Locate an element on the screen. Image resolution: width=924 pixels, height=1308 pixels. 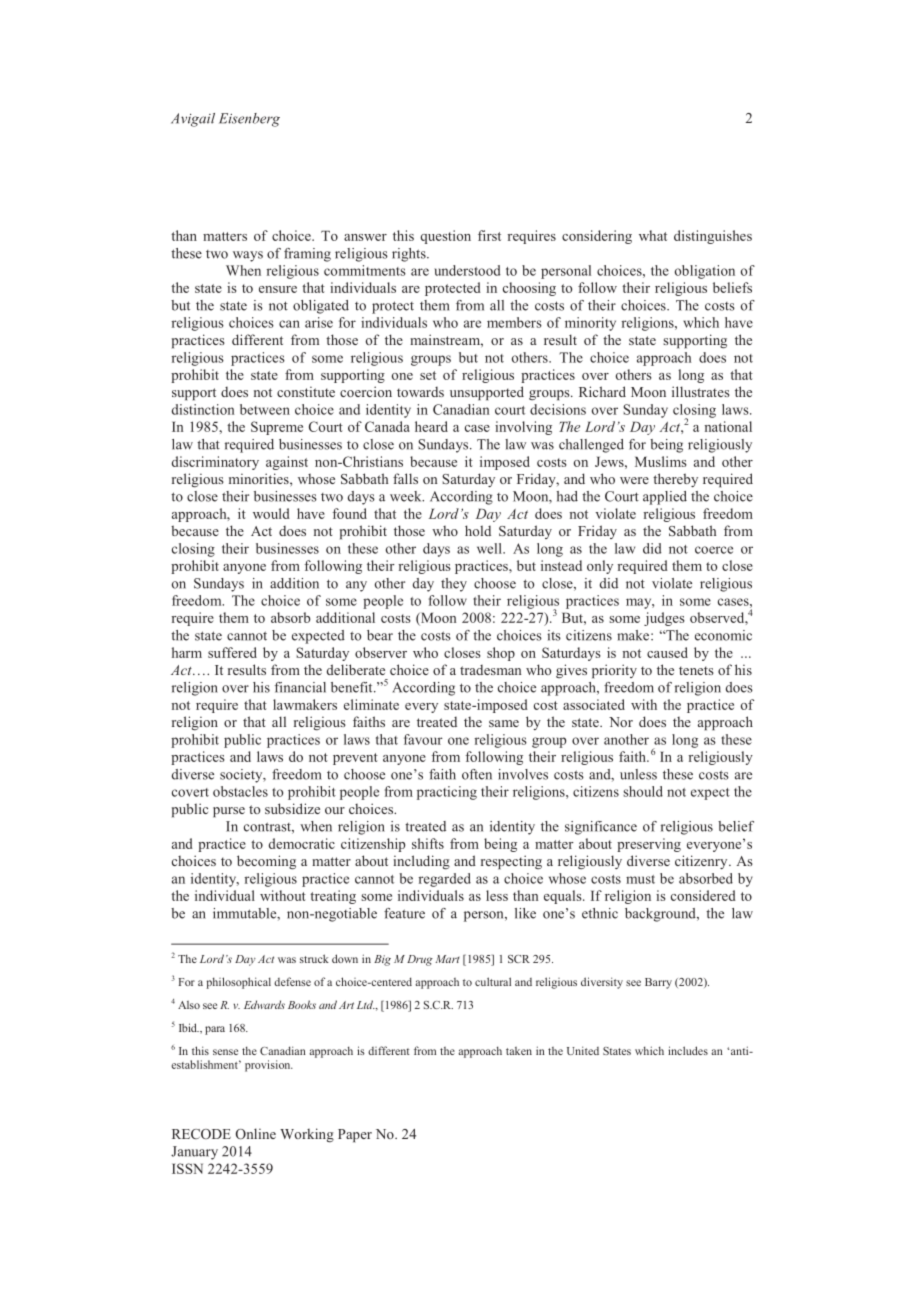
Eisenberg is located at coordinates (249, 120).
